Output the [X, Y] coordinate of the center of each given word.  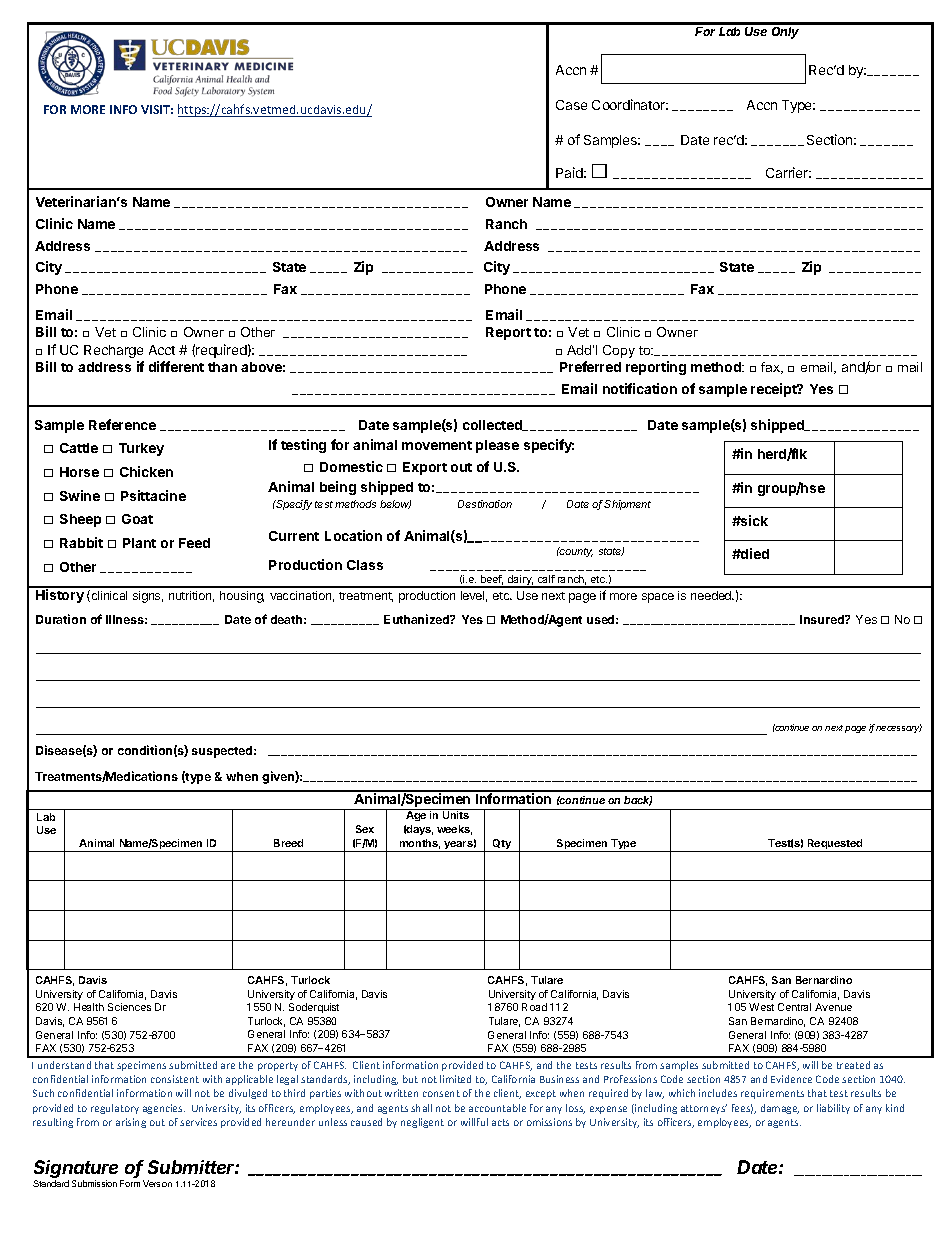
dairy [520, 581]
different [176, 366]
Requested [835, 845]
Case [571, 105]
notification [640, 388]
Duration [61, 619]
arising [131, 1123]
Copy [619, 351]
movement [437, 445]
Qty [502, 845]
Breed [288, 843]
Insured [823, 619]
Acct [162, 350]
